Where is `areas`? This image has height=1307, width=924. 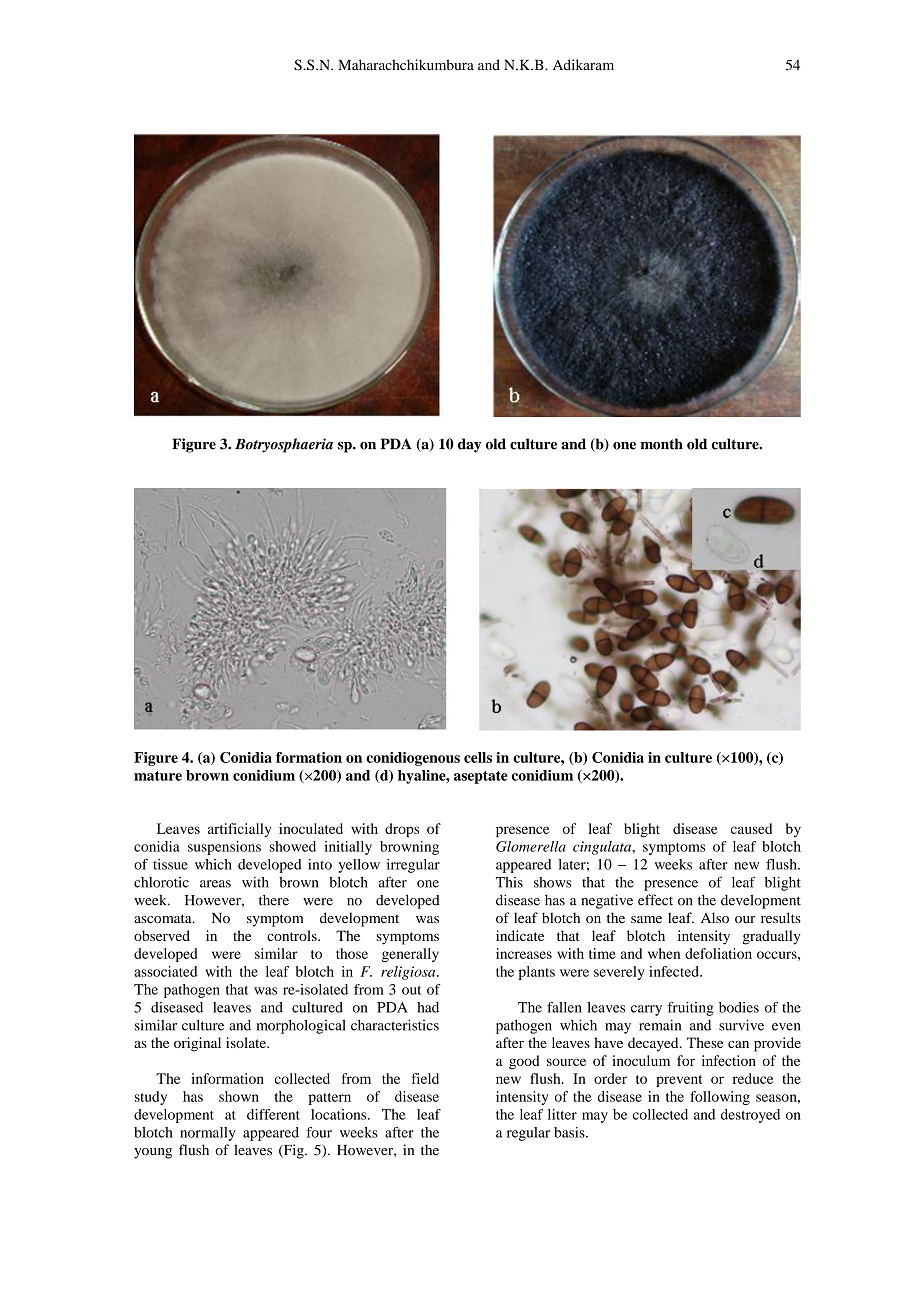 areas is located at coordinates (215, 884).
